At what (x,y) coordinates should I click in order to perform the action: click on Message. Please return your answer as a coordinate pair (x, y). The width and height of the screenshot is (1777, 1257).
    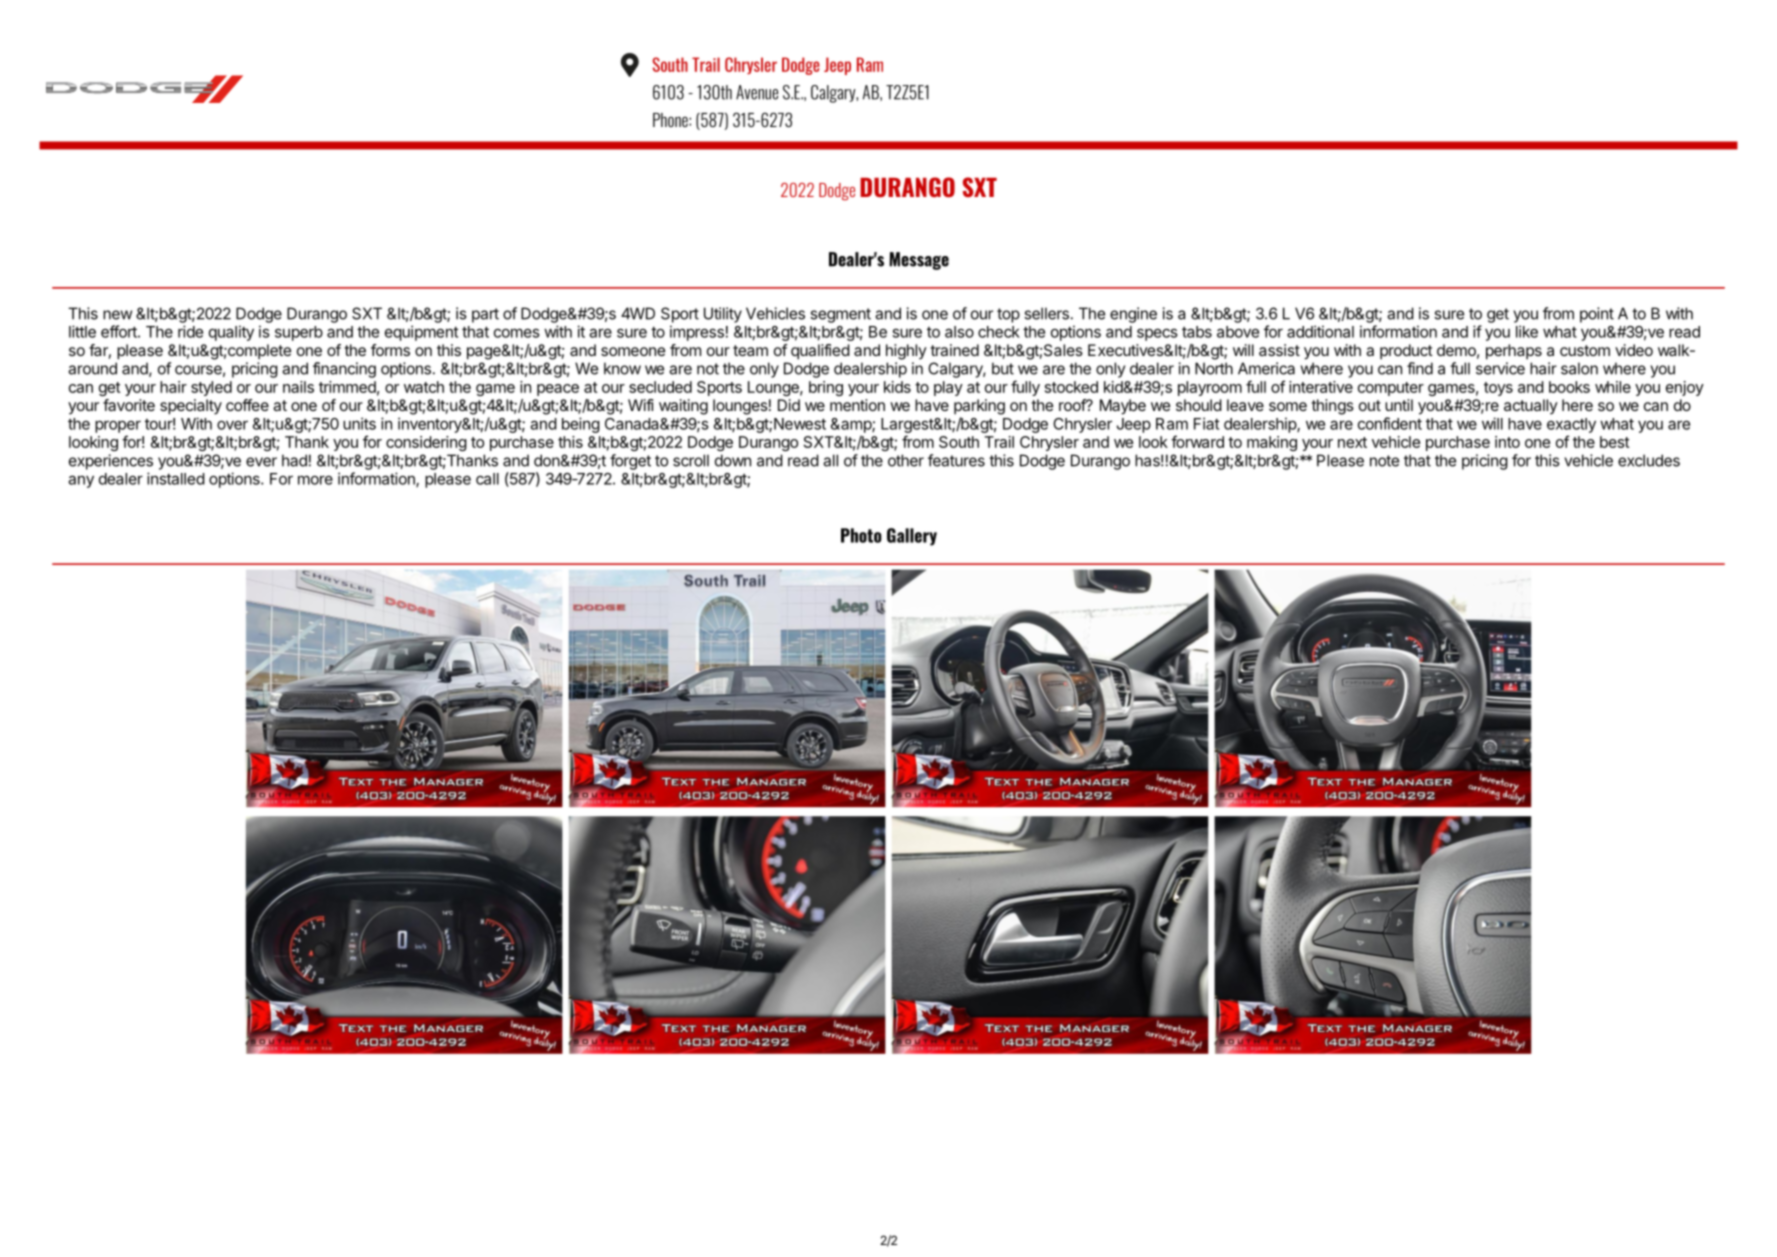
    Looking at the image, I should click on (919, 261).
